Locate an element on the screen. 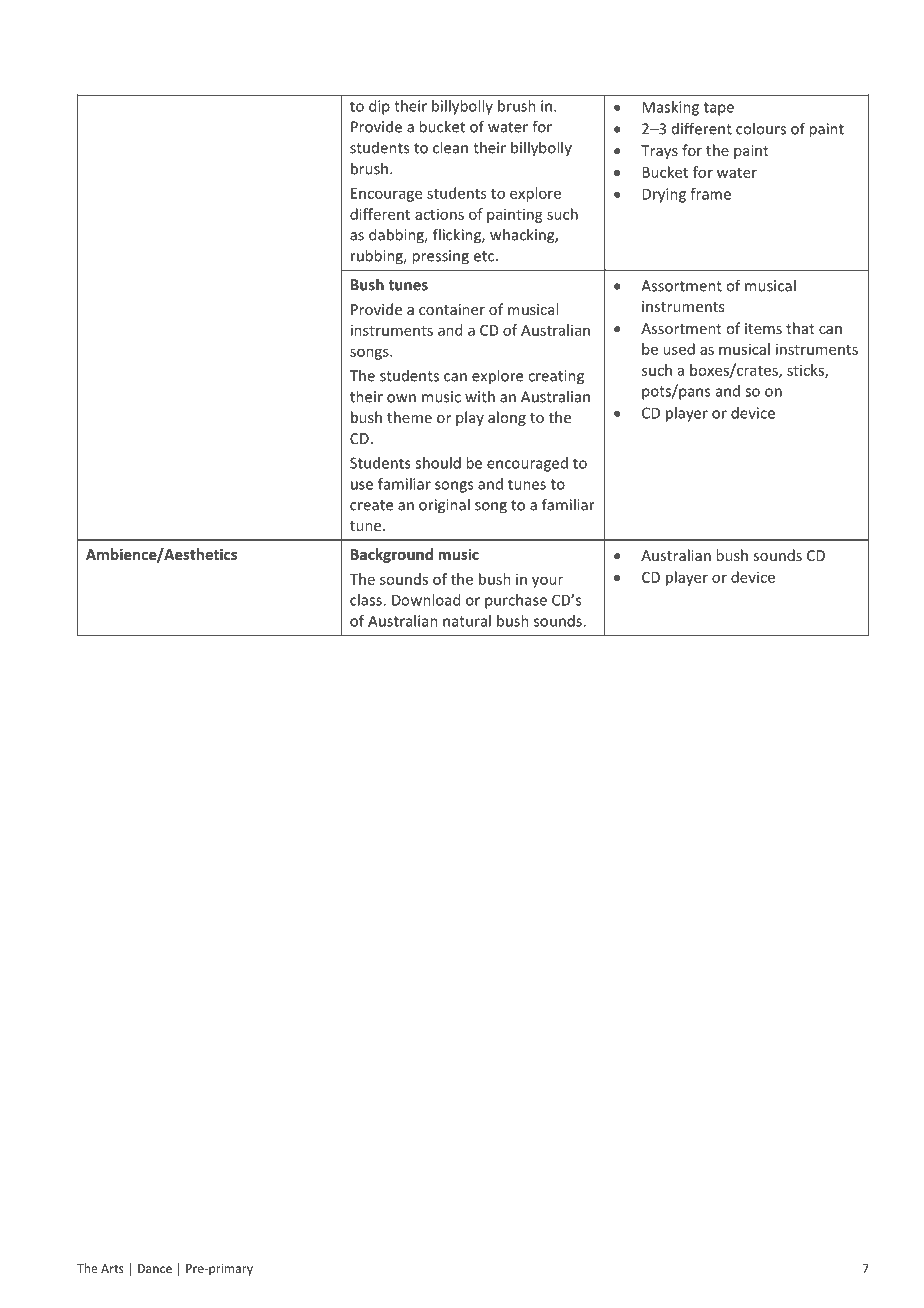  natural is located at coordinates (467, 621).
